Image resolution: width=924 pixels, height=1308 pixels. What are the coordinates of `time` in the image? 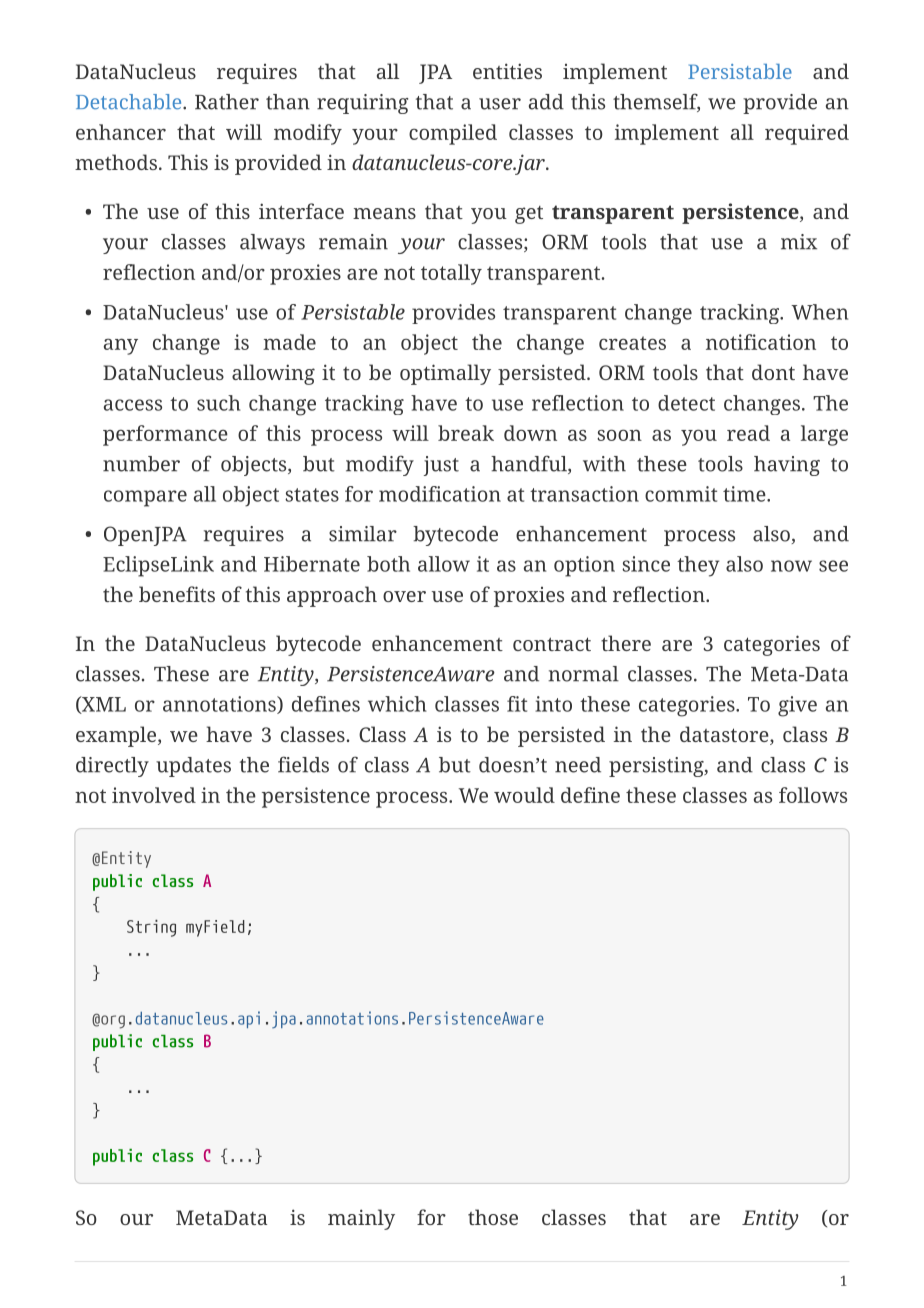 It's located at (745, 494).
